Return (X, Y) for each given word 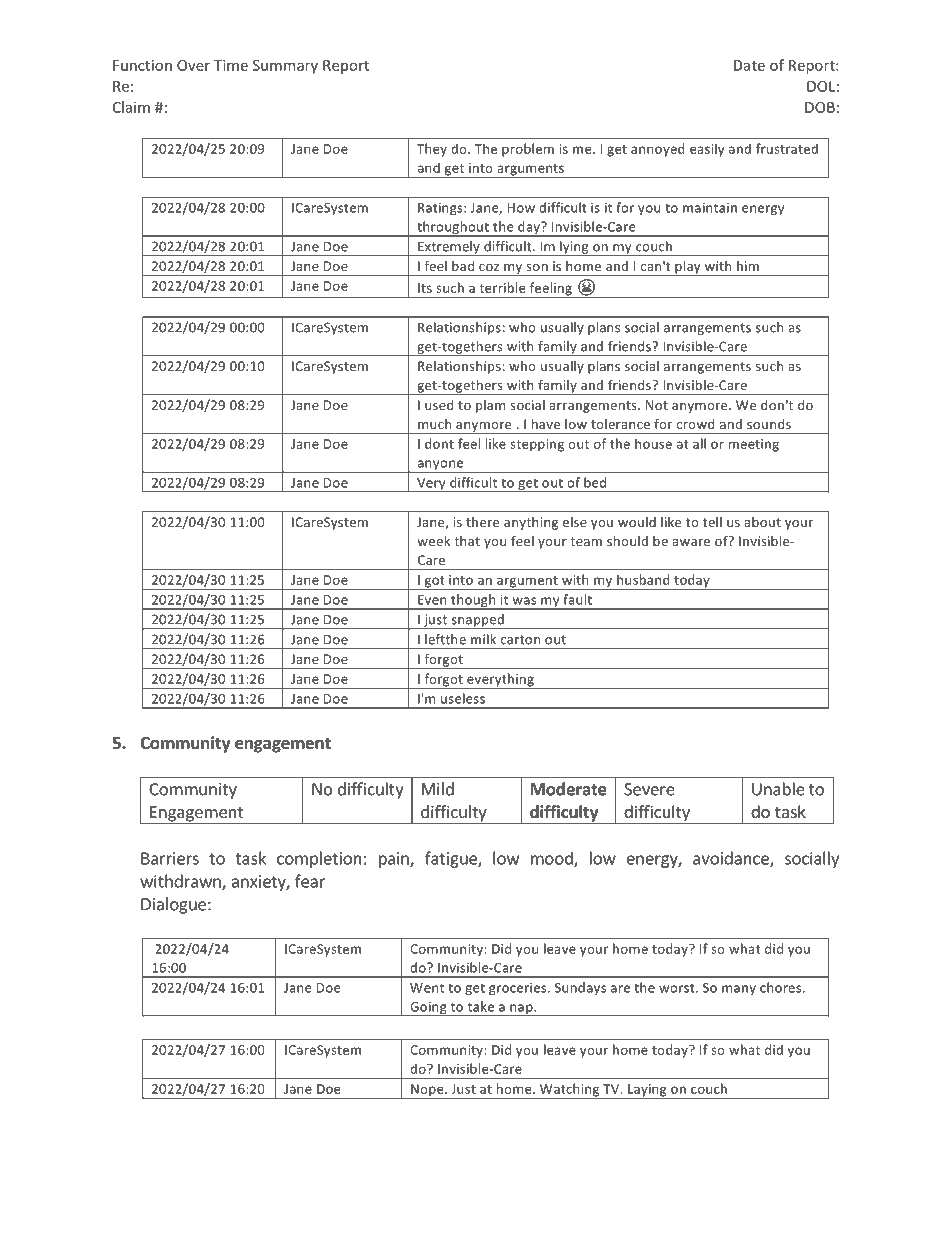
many (739, 990)
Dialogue (173, 905)
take (481, 1006)
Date (749, 65)
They (432, 150)
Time (231, 65)
